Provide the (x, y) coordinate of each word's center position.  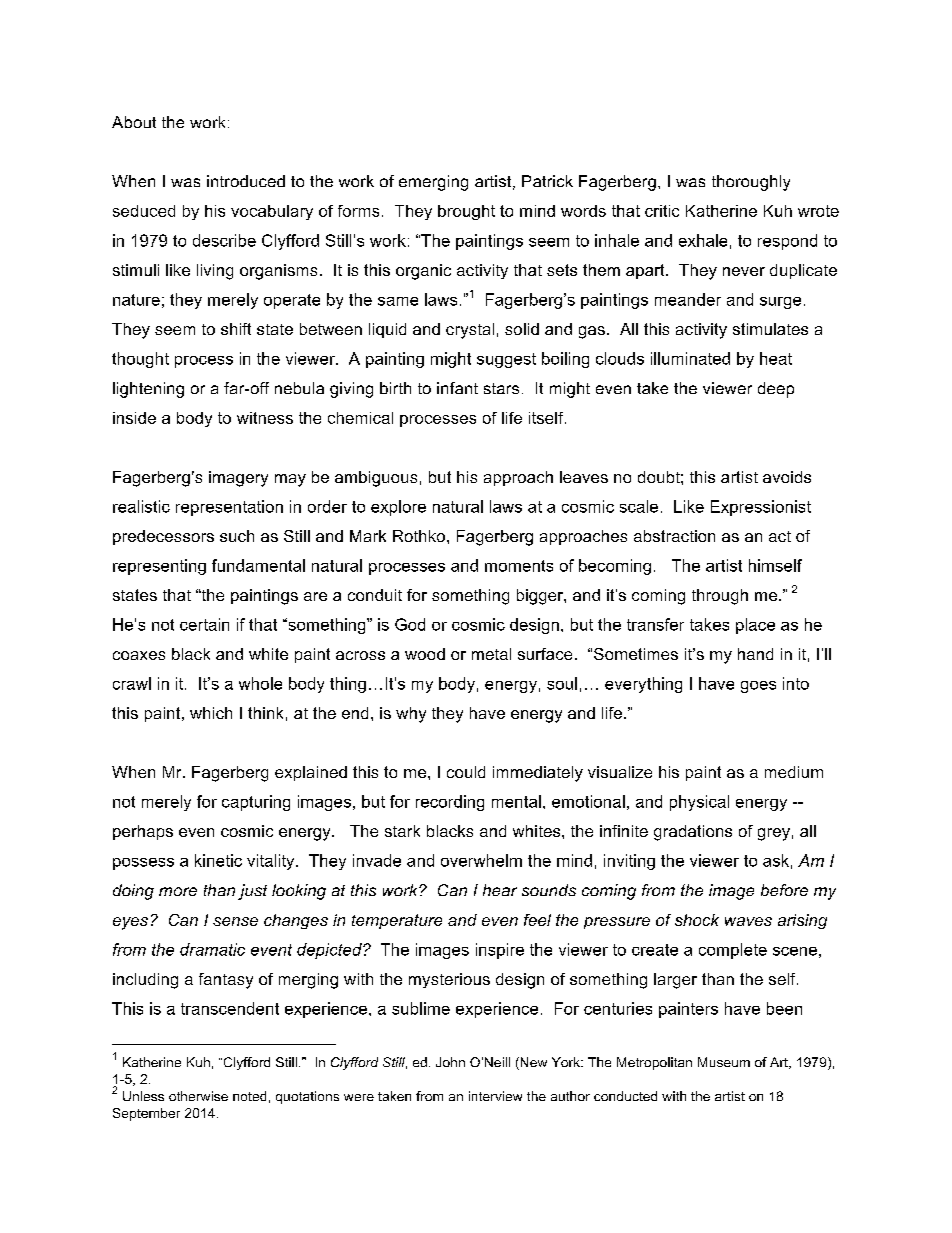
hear (500, 890)
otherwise (198, 1096)
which (211, 713)
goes (758, 687)
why (411, 715)
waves (748, 921)
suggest (506, 360)
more (178, 891)
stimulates (770, 329)
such (237, 536)
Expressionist (761, 508)
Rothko (420, 536)
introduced (246, 181)
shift (236, 329)
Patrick (547, 181)
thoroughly (751, 183)
